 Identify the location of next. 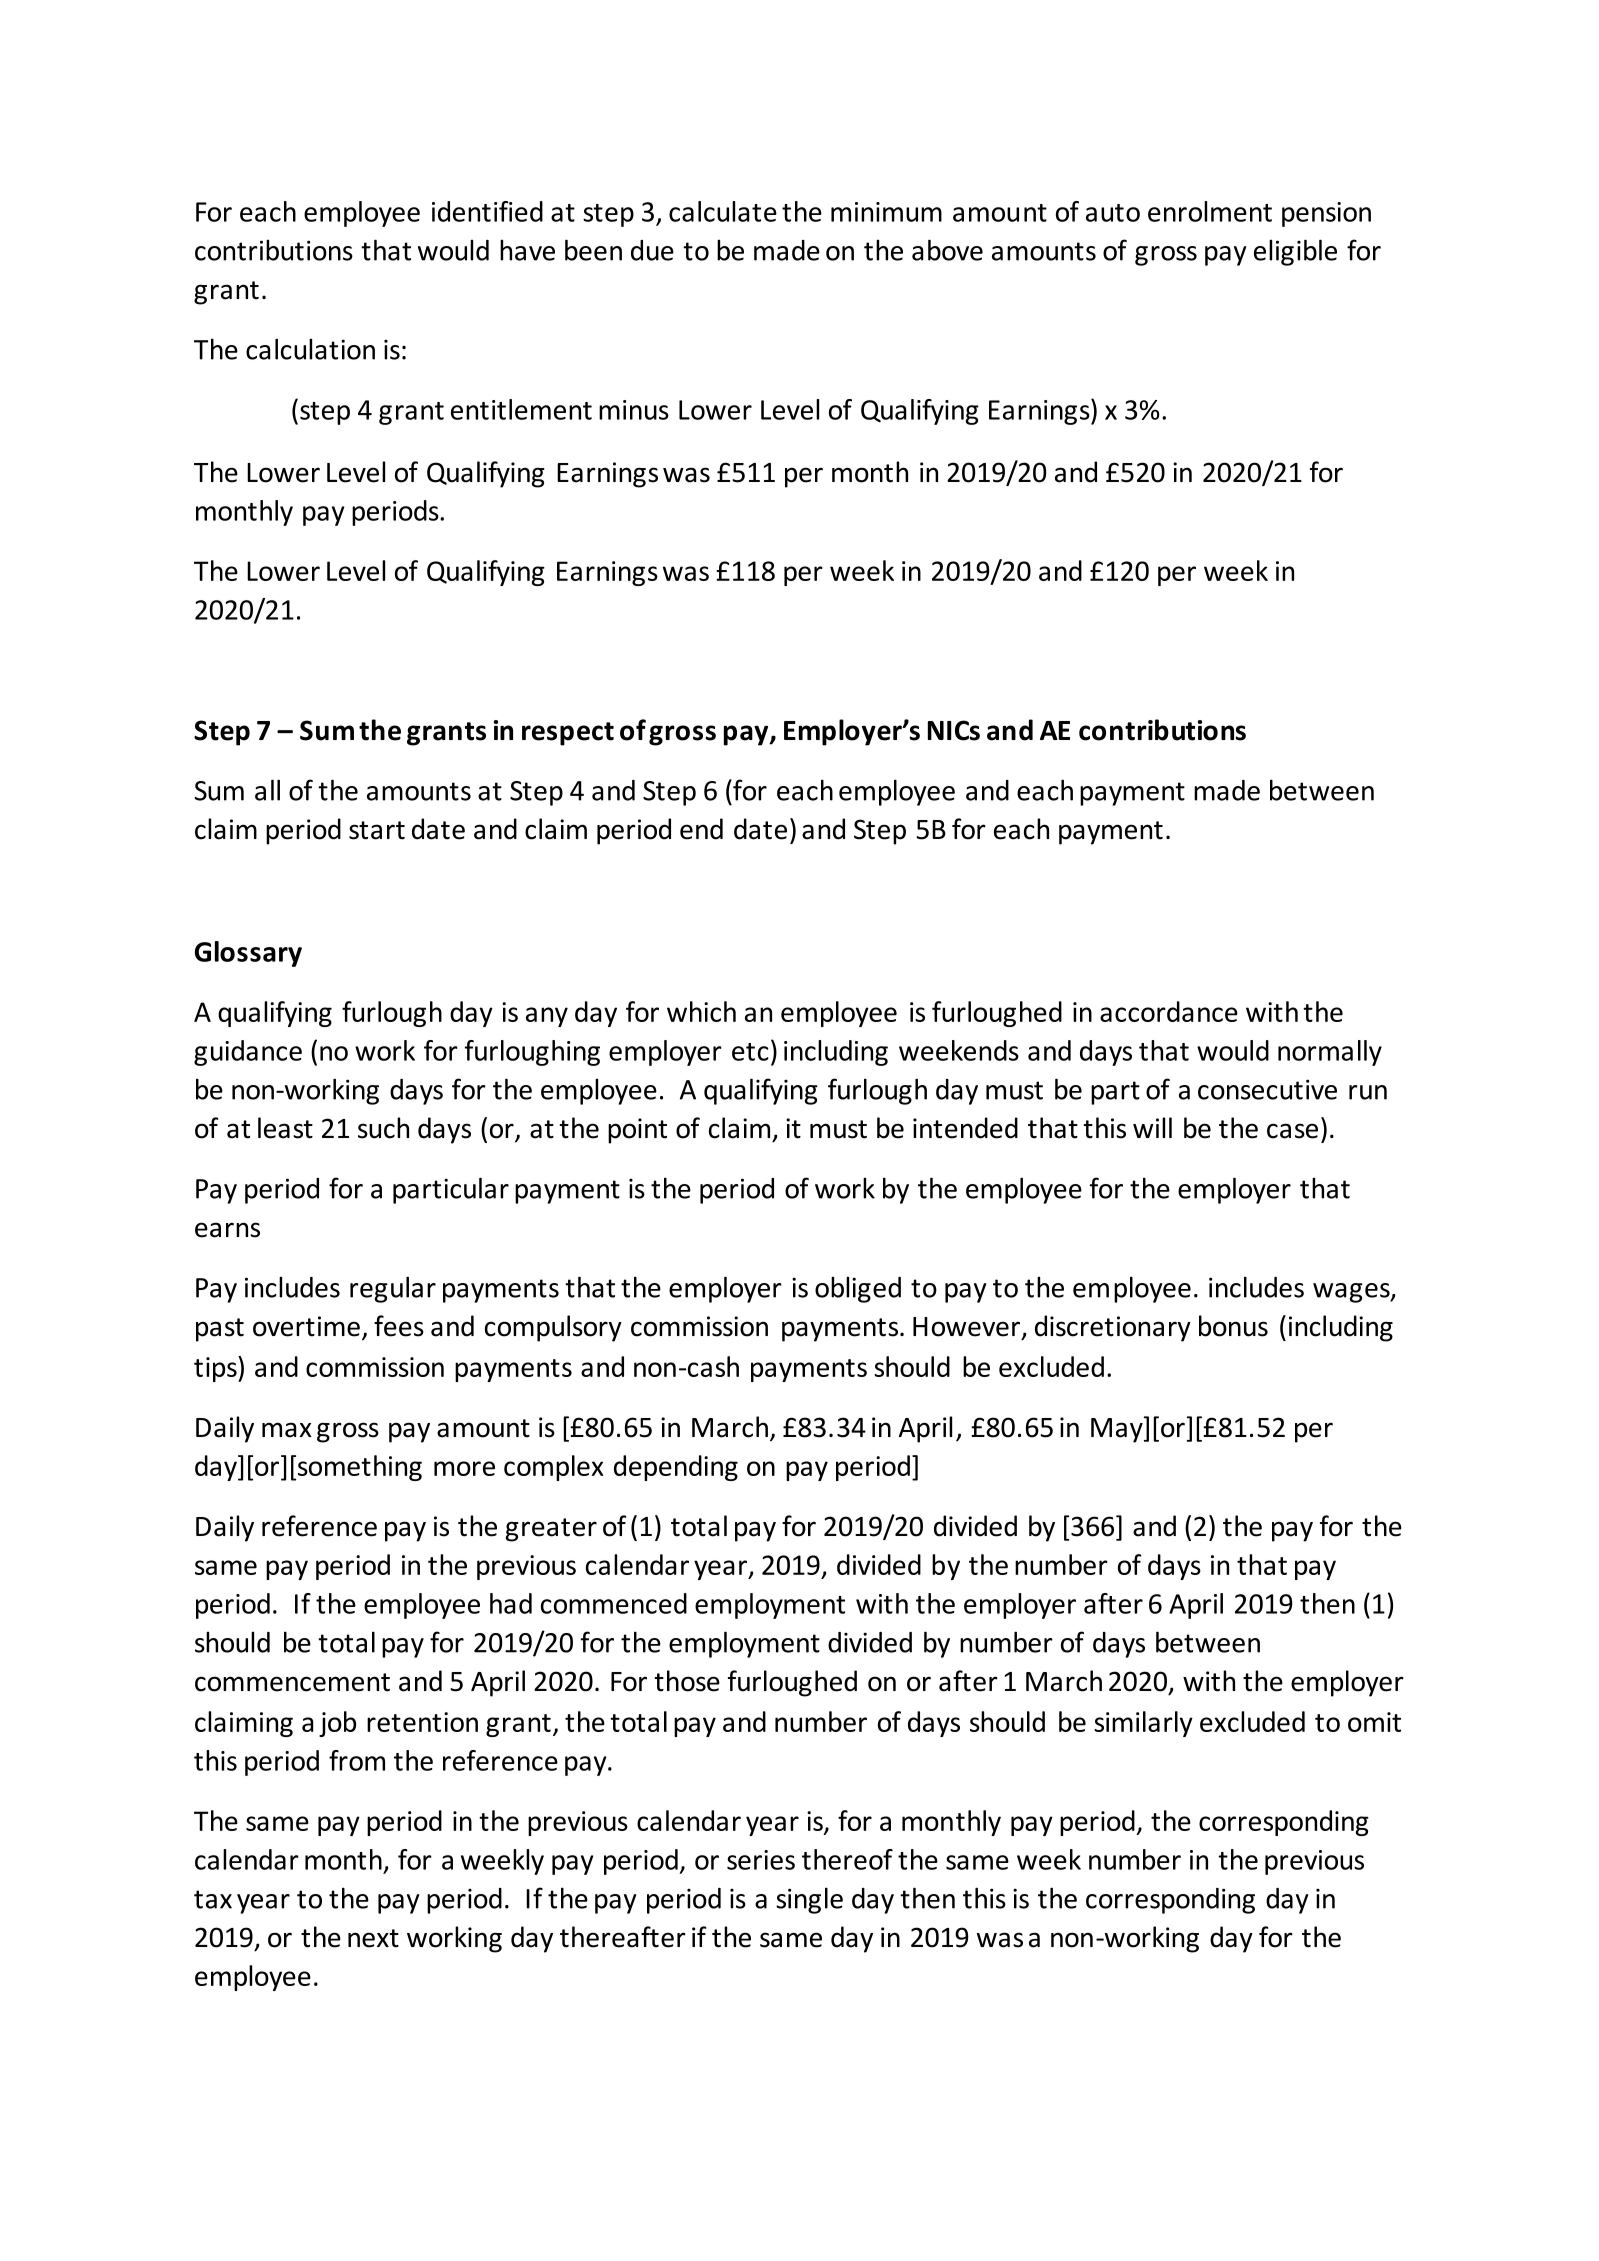
(373, 1938).
